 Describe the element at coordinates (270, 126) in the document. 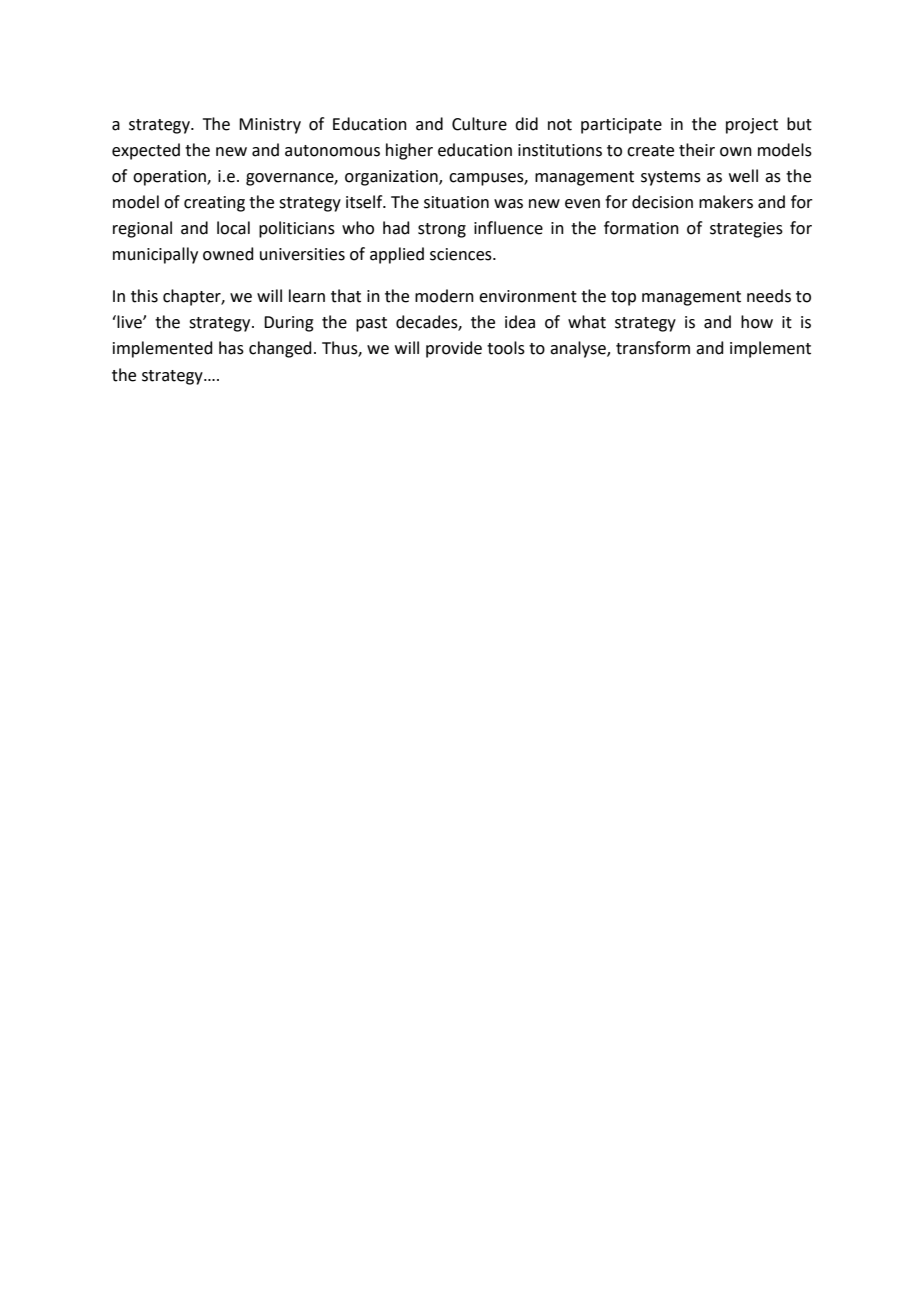

I see `Ministry` at that location.
